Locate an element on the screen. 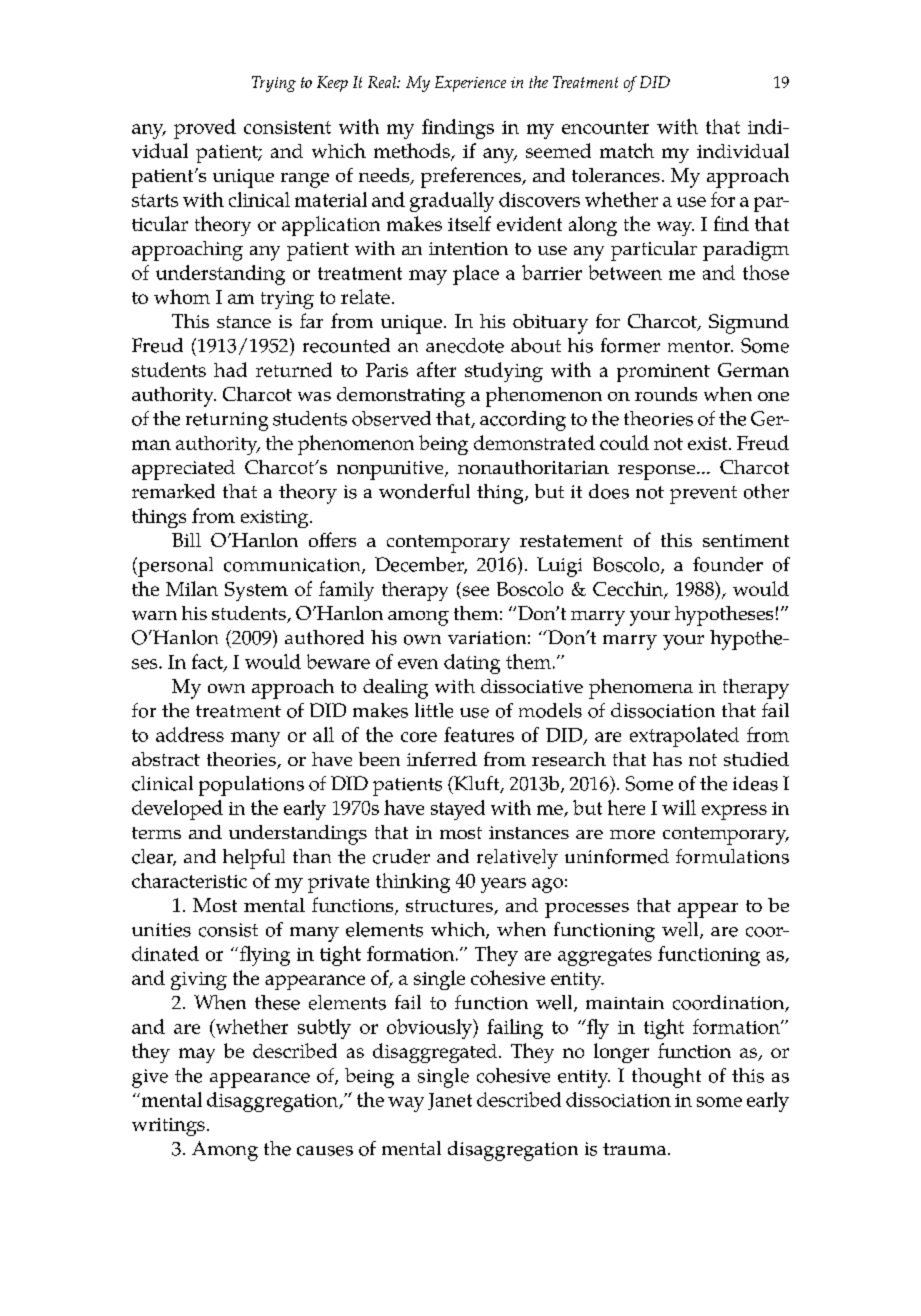 The image size is (921, 1316). match is located at coordinates (627, 150).
